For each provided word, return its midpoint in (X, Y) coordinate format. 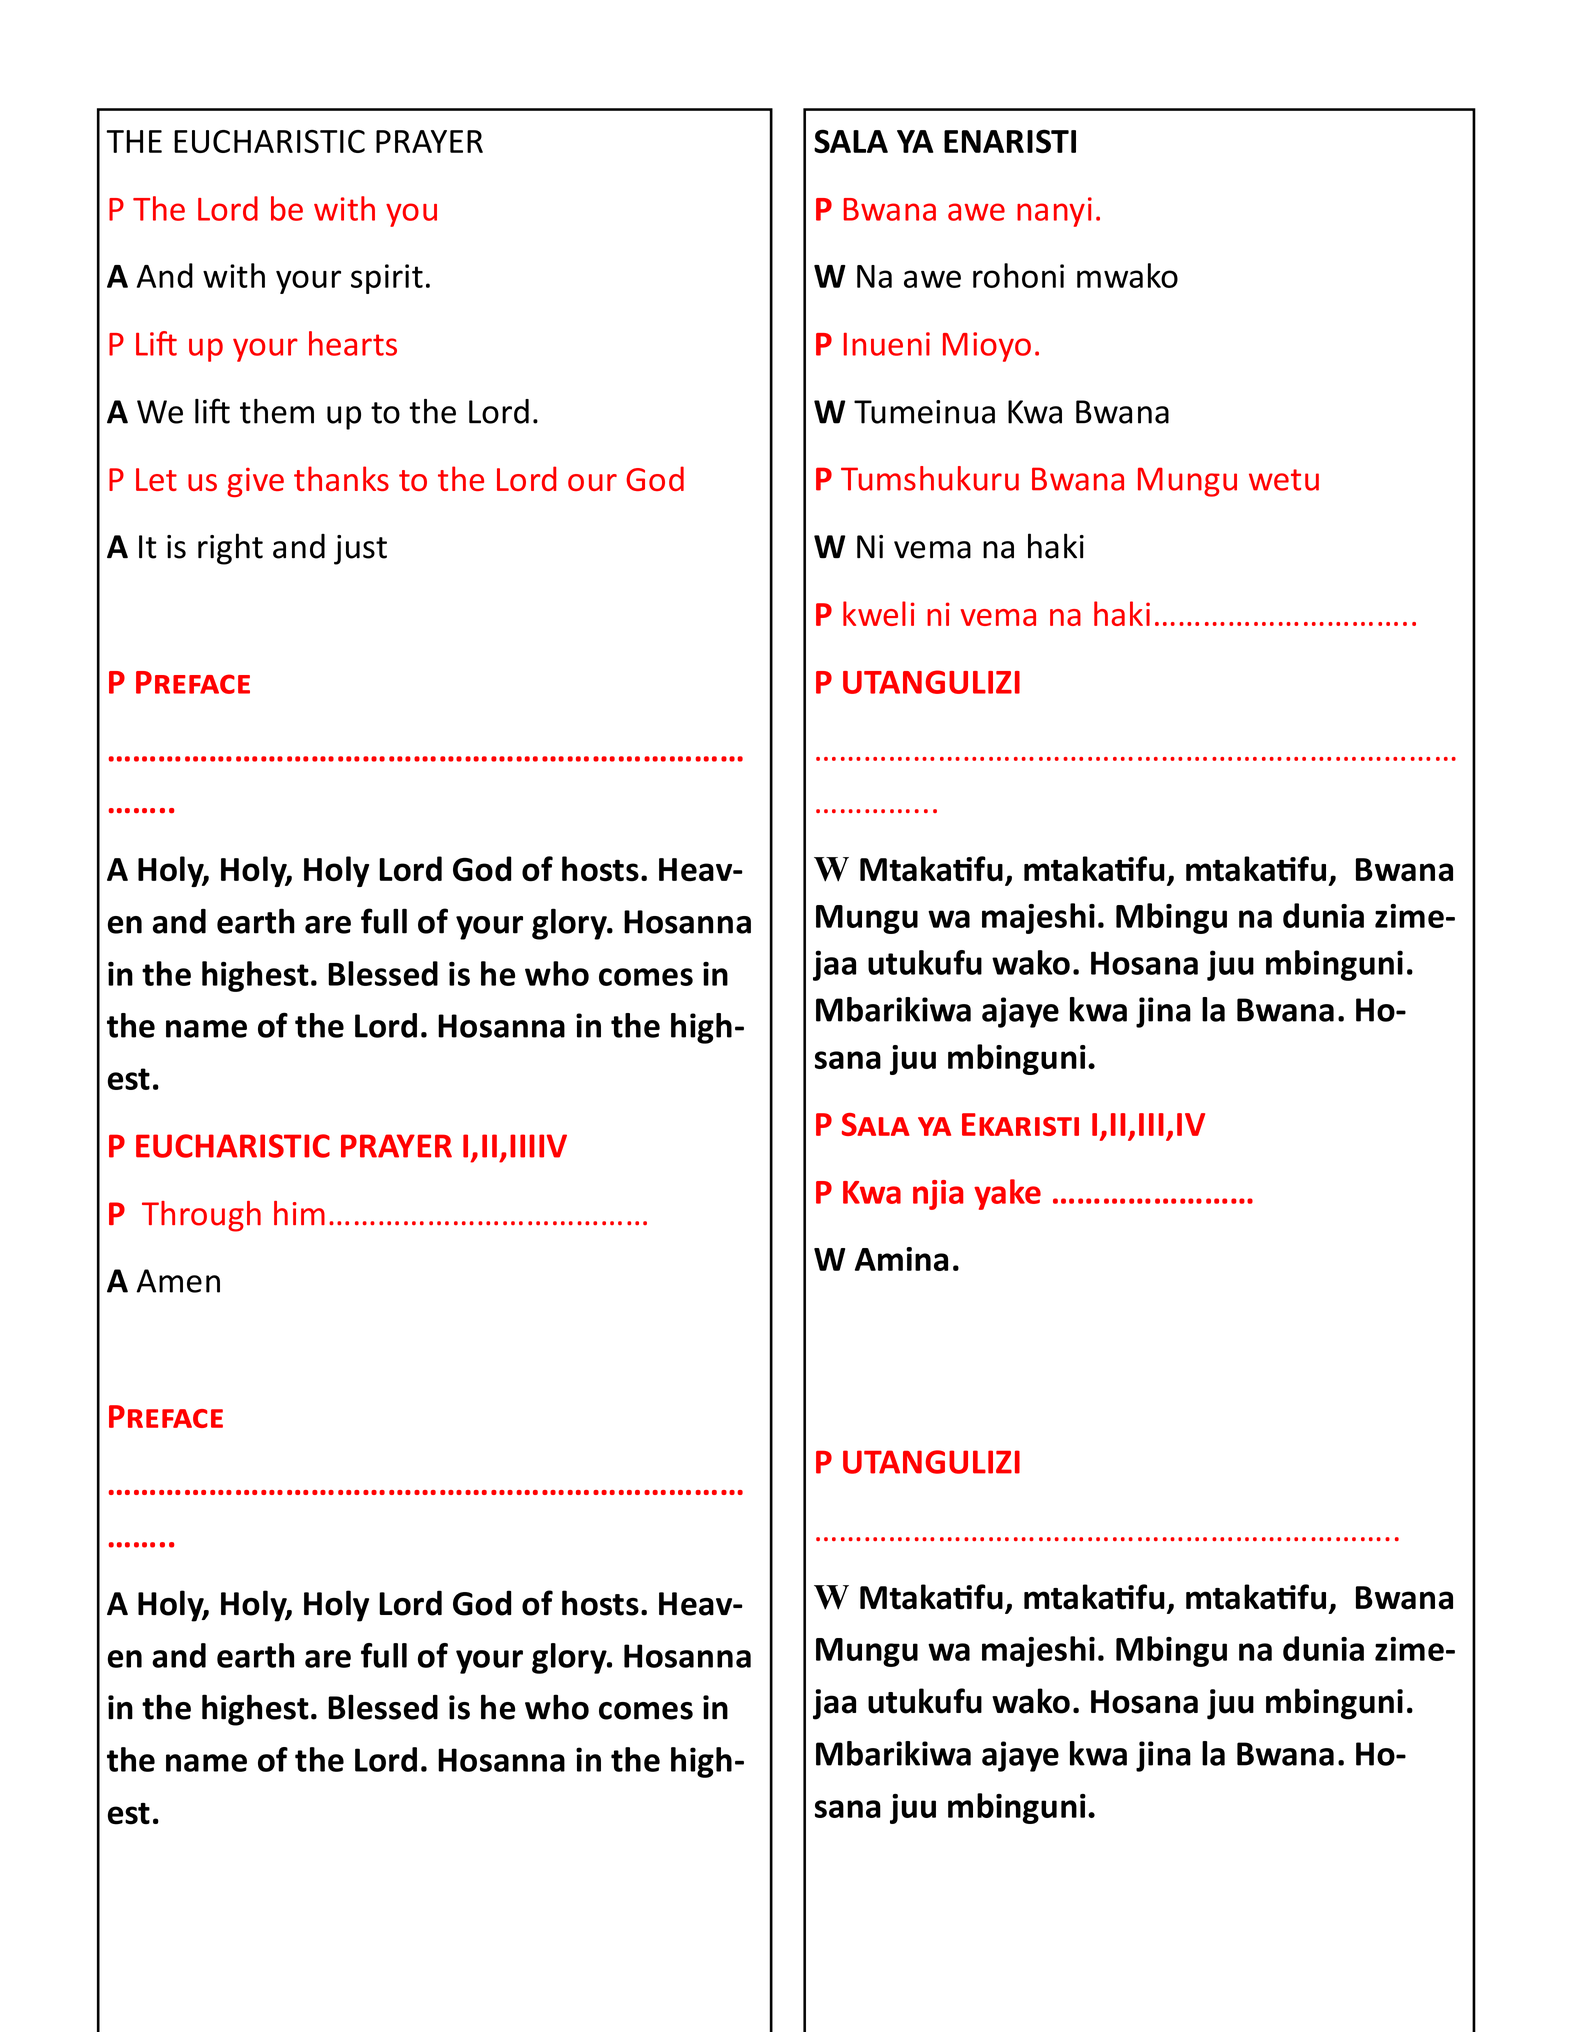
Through (201, 1216)
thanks (341, 478)
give (255, 482)
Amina (901, 1259)
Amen (178, 1281)
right (230, 549)
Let (156, 479)
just (360, 550)
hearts (353, 343)
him (299, 1213)
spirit (387, 279)
